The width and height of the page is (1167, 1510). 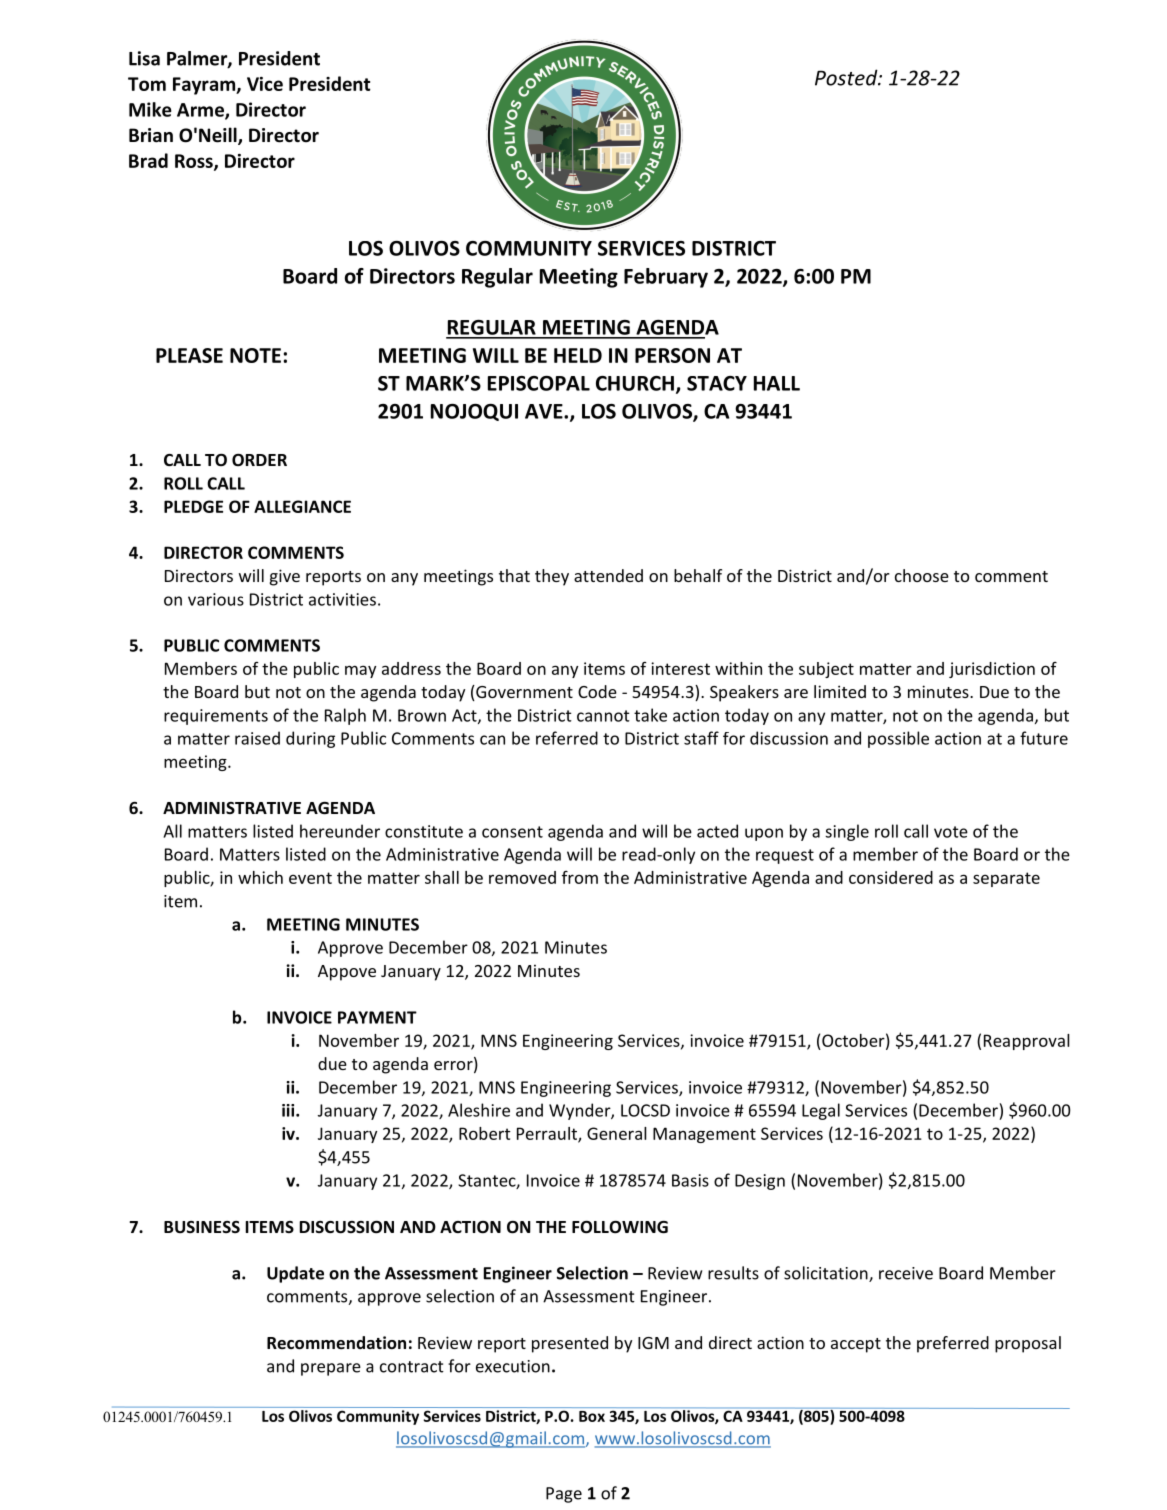 What do you see at coordinates (672, 355) in the page?
I see `PERSON` at bounding box center [672, 355].
